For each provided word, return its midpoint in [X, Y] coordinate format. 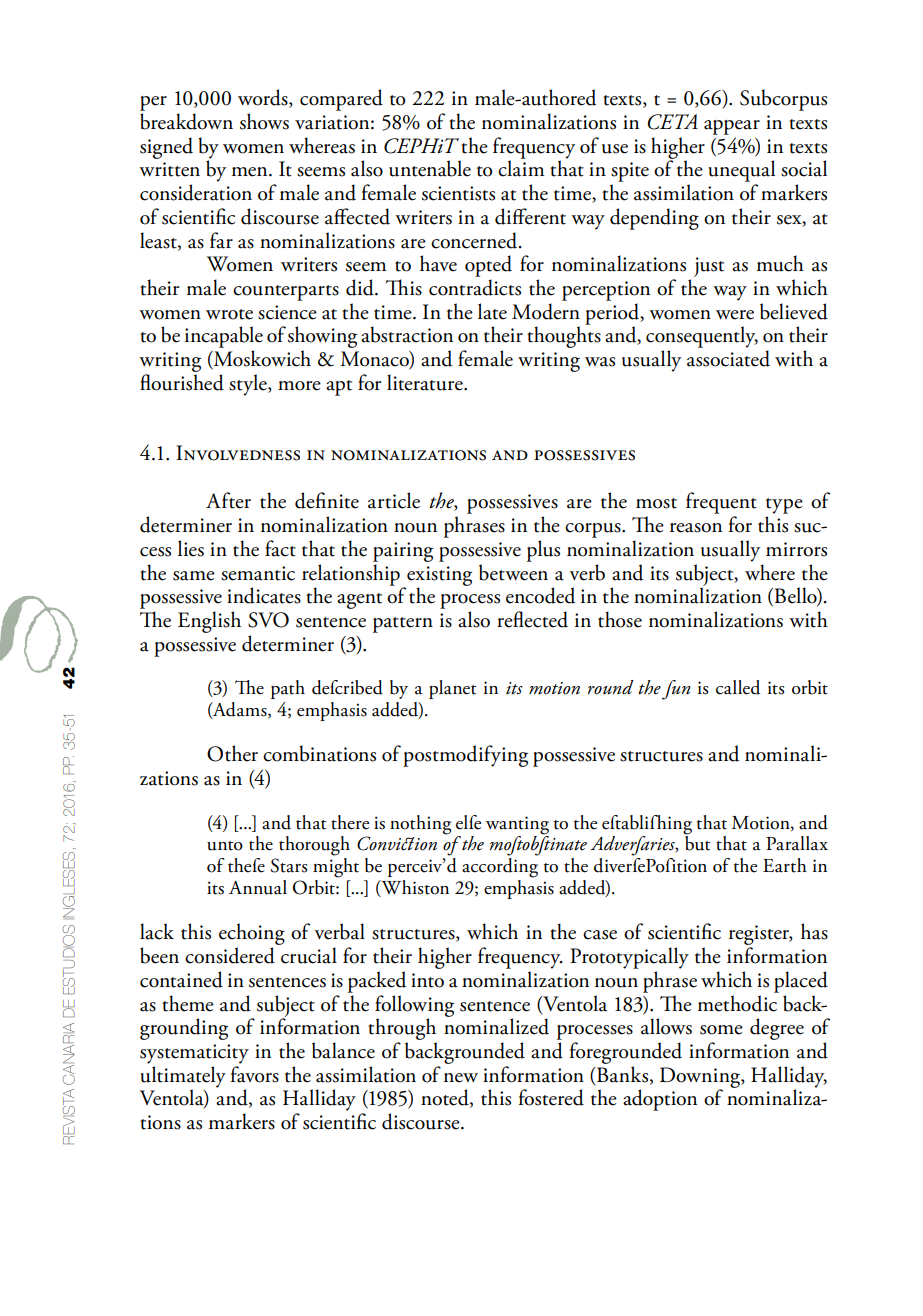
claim [521, 167]
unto [225, 846]
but [698, 842]
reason [696, 528]
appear [732, 127]
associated [728, 358]
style [249, 385]
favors [255, 1074]
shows [264, 121]
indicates [264, 595]
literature [426, 382]
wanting [517, 825]
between [513, 572]
